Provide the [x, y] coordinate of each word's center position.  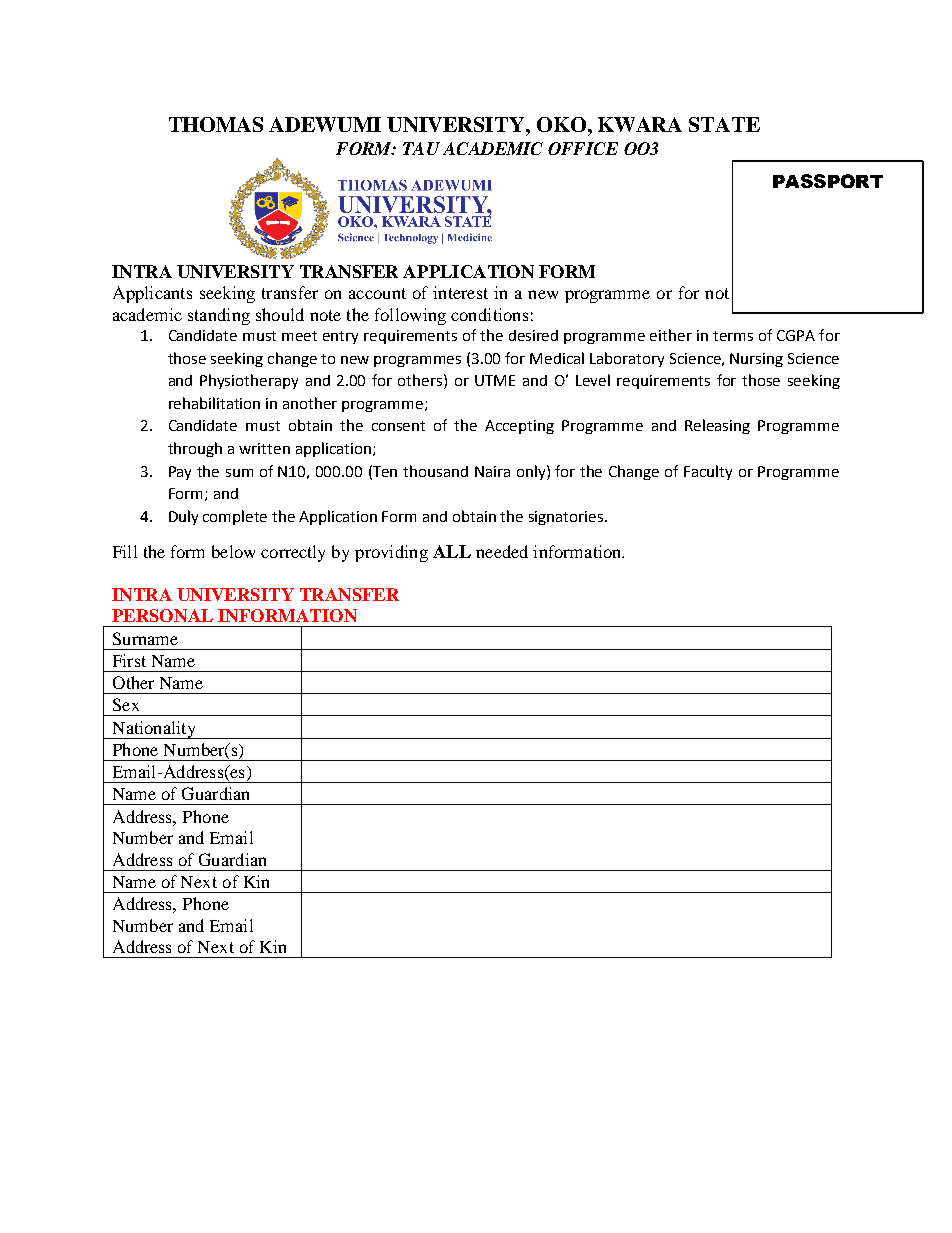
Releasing [717, 426]
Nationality [154, 730]
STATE [724, 124]
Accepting [519, 427]
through [195, 449]
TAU [421, 148]
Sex [126, 704]
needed [502, 551]
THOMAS [216, 124]
